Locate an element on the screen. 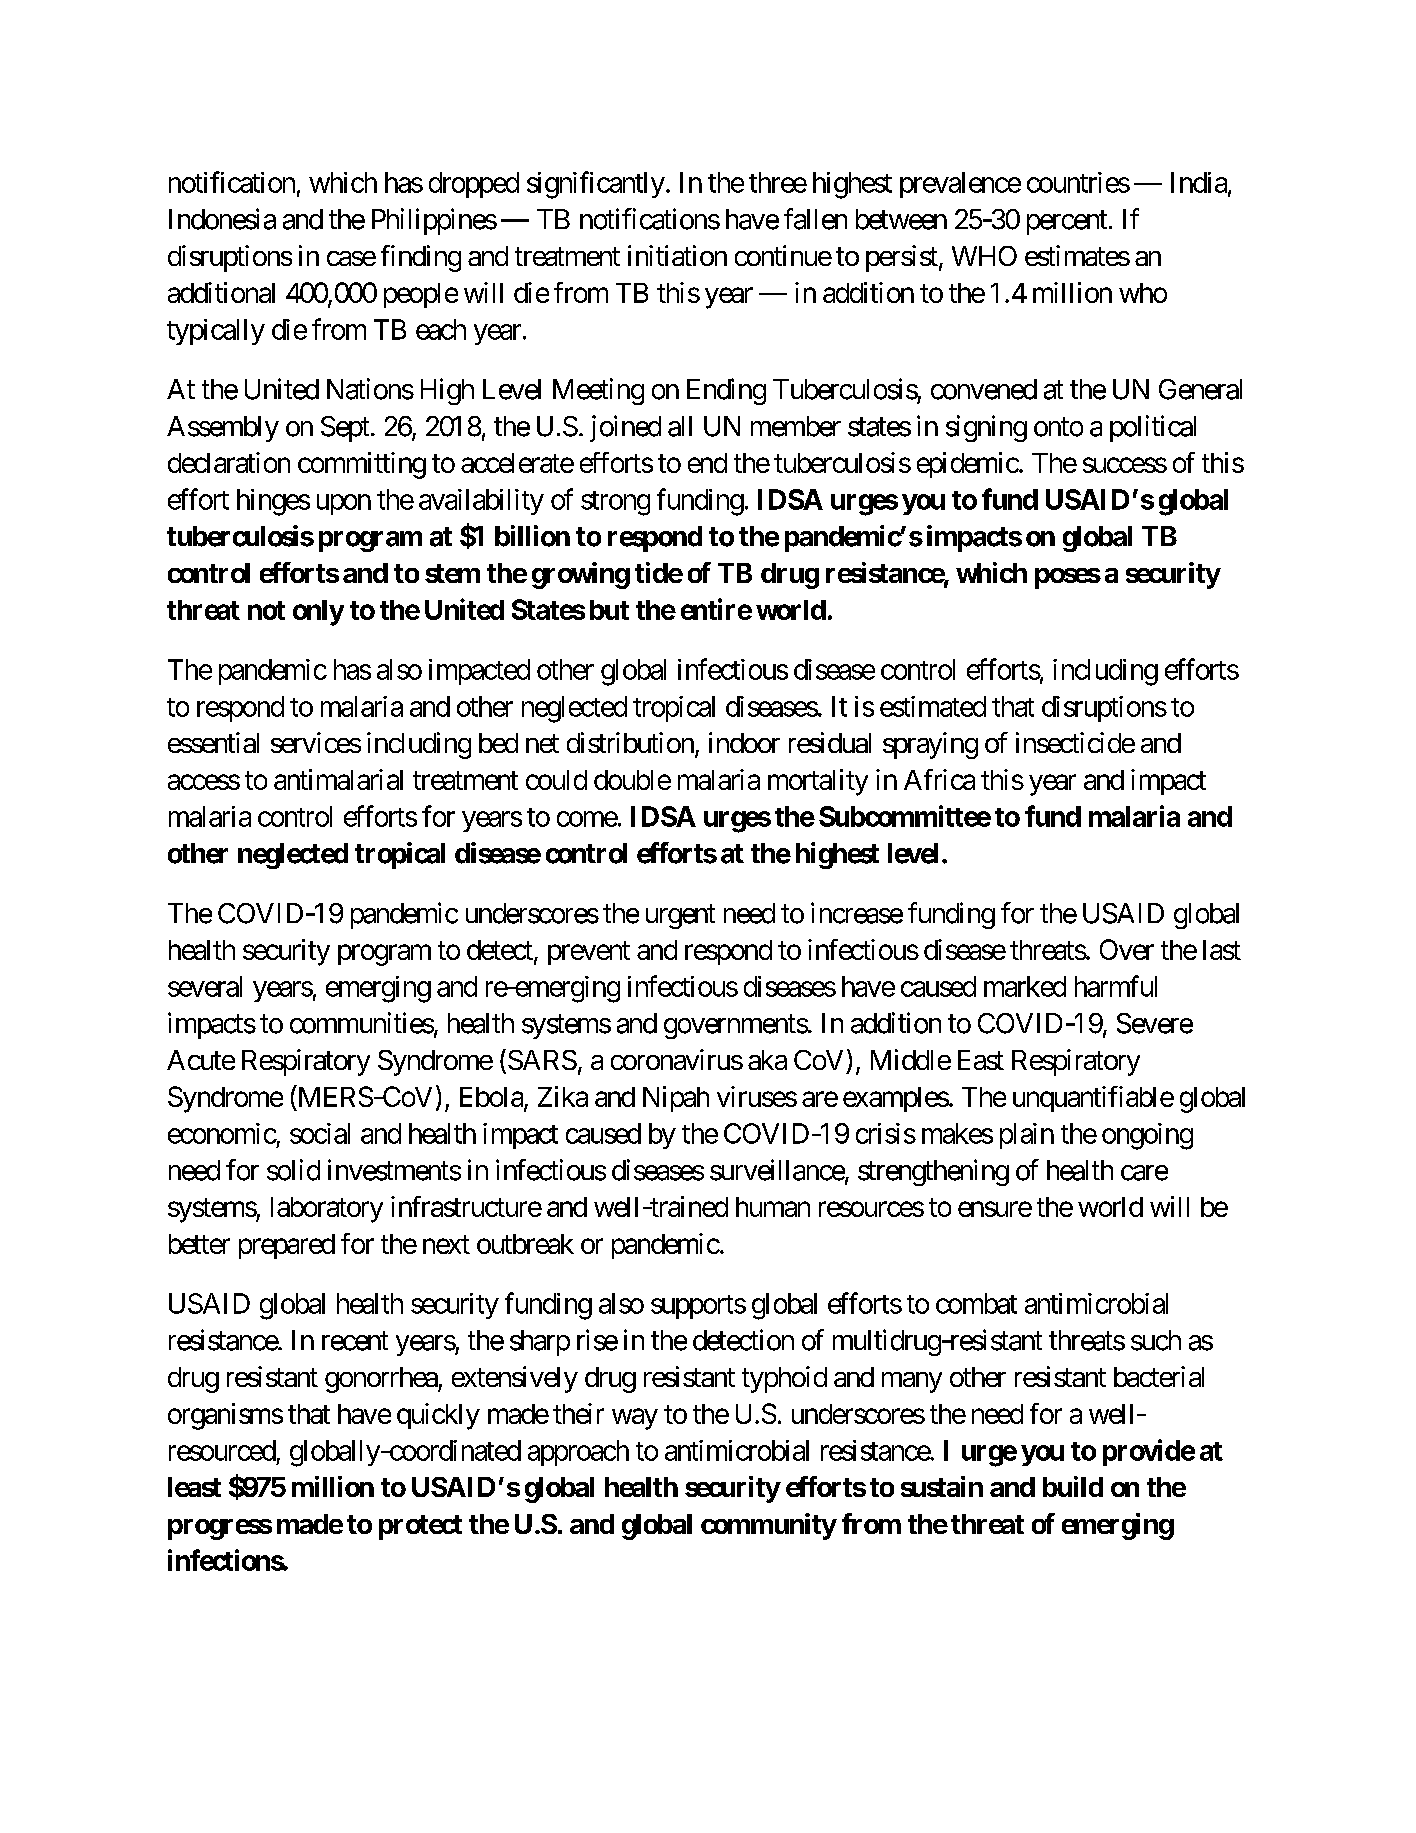 The width and height of the screenshot is (1416, 1833). mortality is located at coordinates (818, 782).
